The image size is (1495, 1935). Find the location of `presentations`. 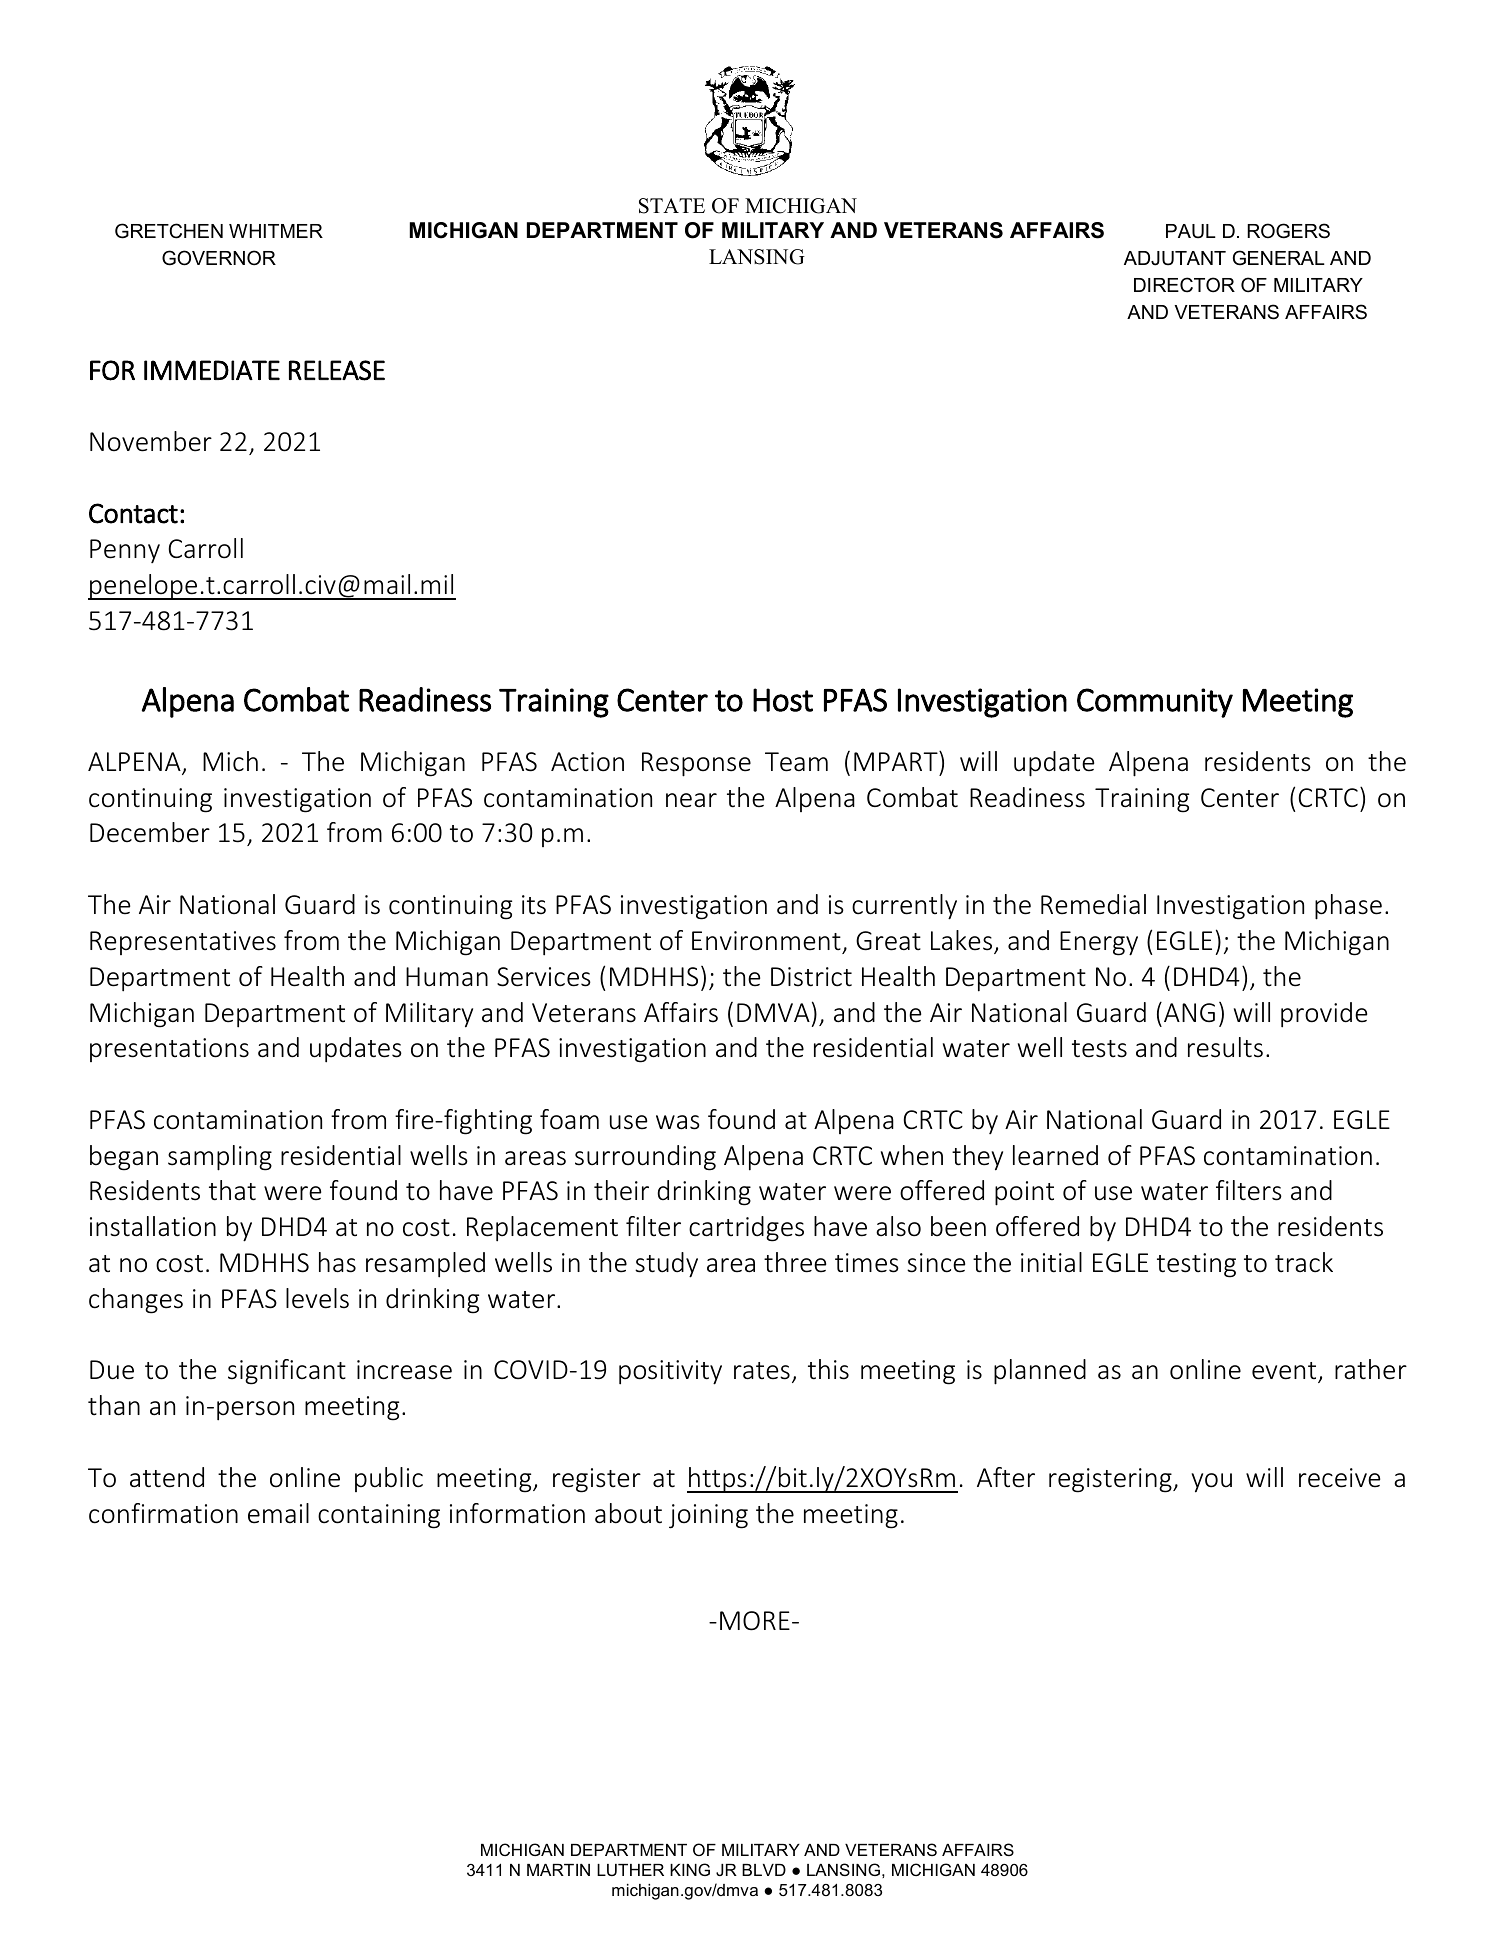

presentations is located at coordinates (169, 1050).
